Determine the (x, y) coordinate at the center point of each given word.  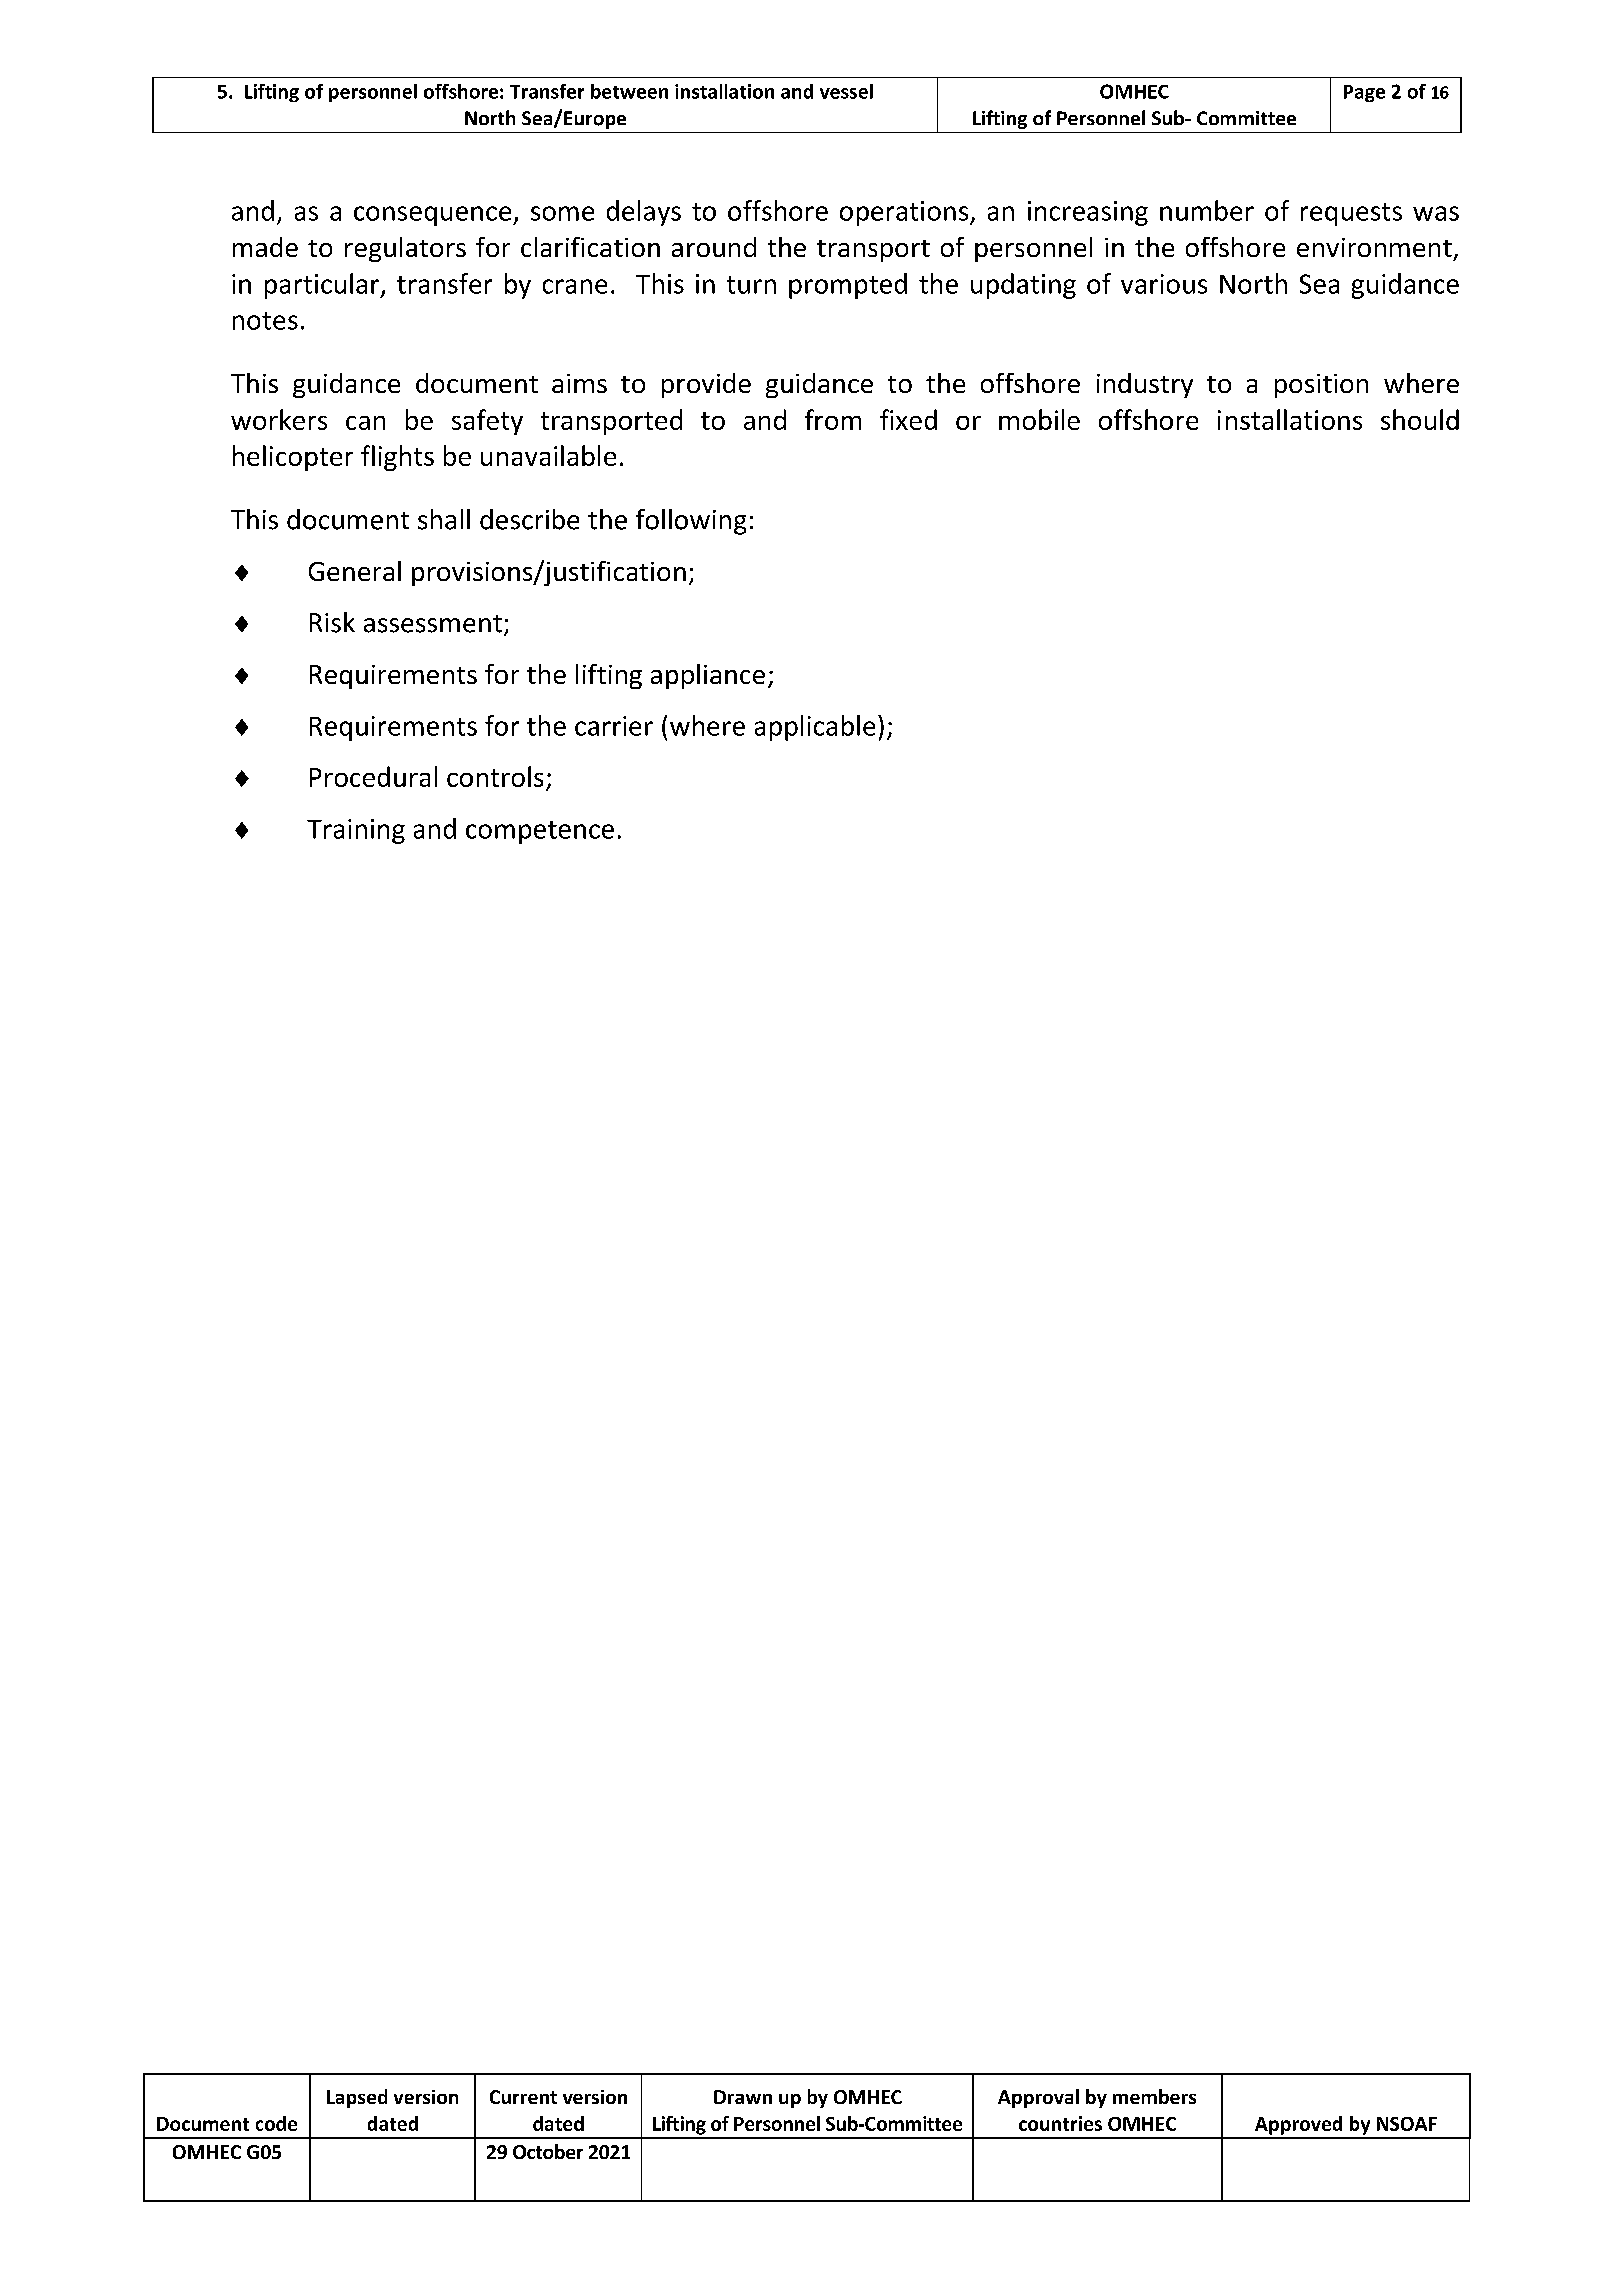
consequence (434, 216)
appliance (708, 676)
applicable (815, 728)
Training (356, 831)
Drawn (743, 2097)
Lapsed (357, 2098)
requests (1351, 214)
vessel (846, 91)
